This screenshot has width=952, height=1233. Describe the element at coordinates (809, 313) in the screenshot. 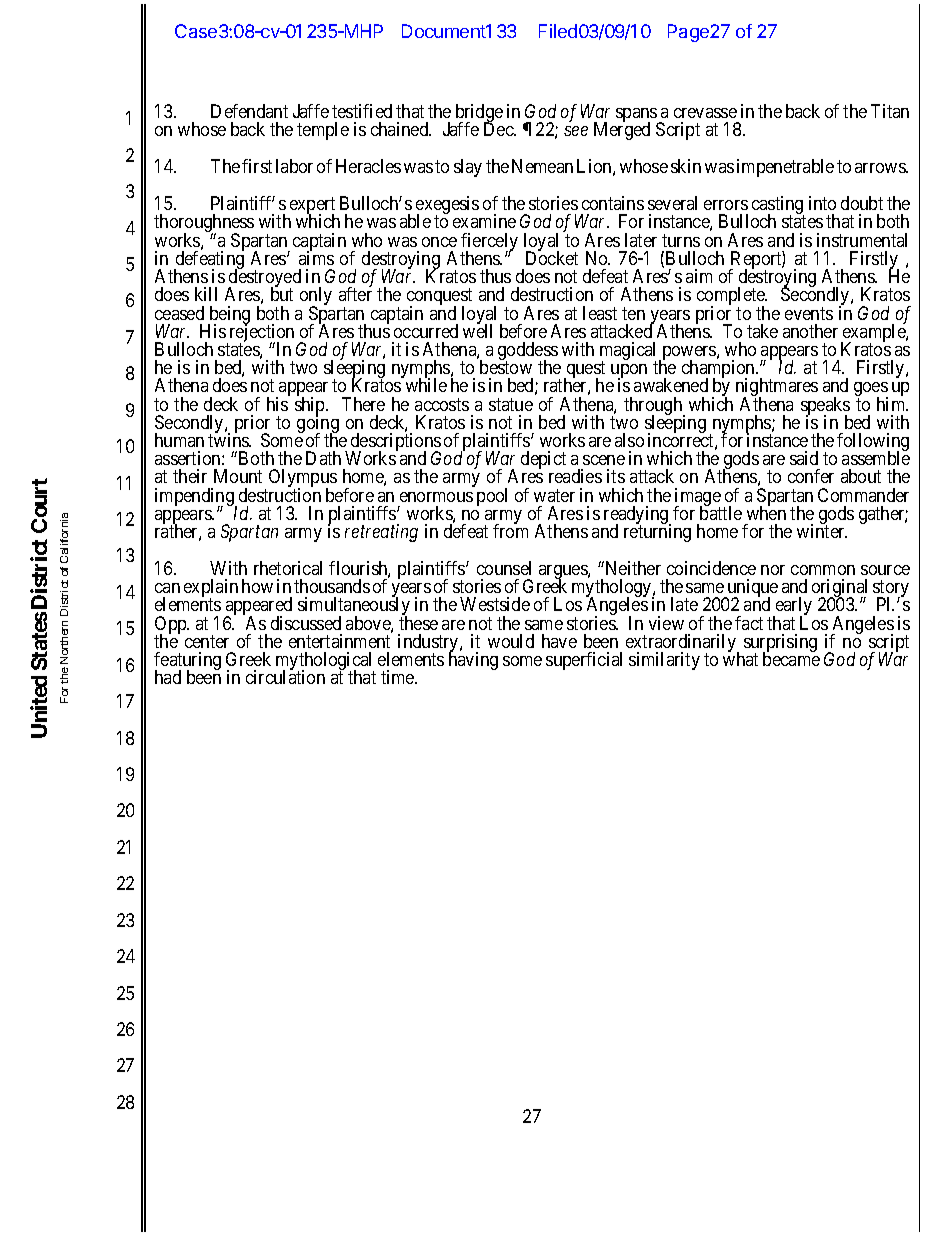

I see `events` at that location.
